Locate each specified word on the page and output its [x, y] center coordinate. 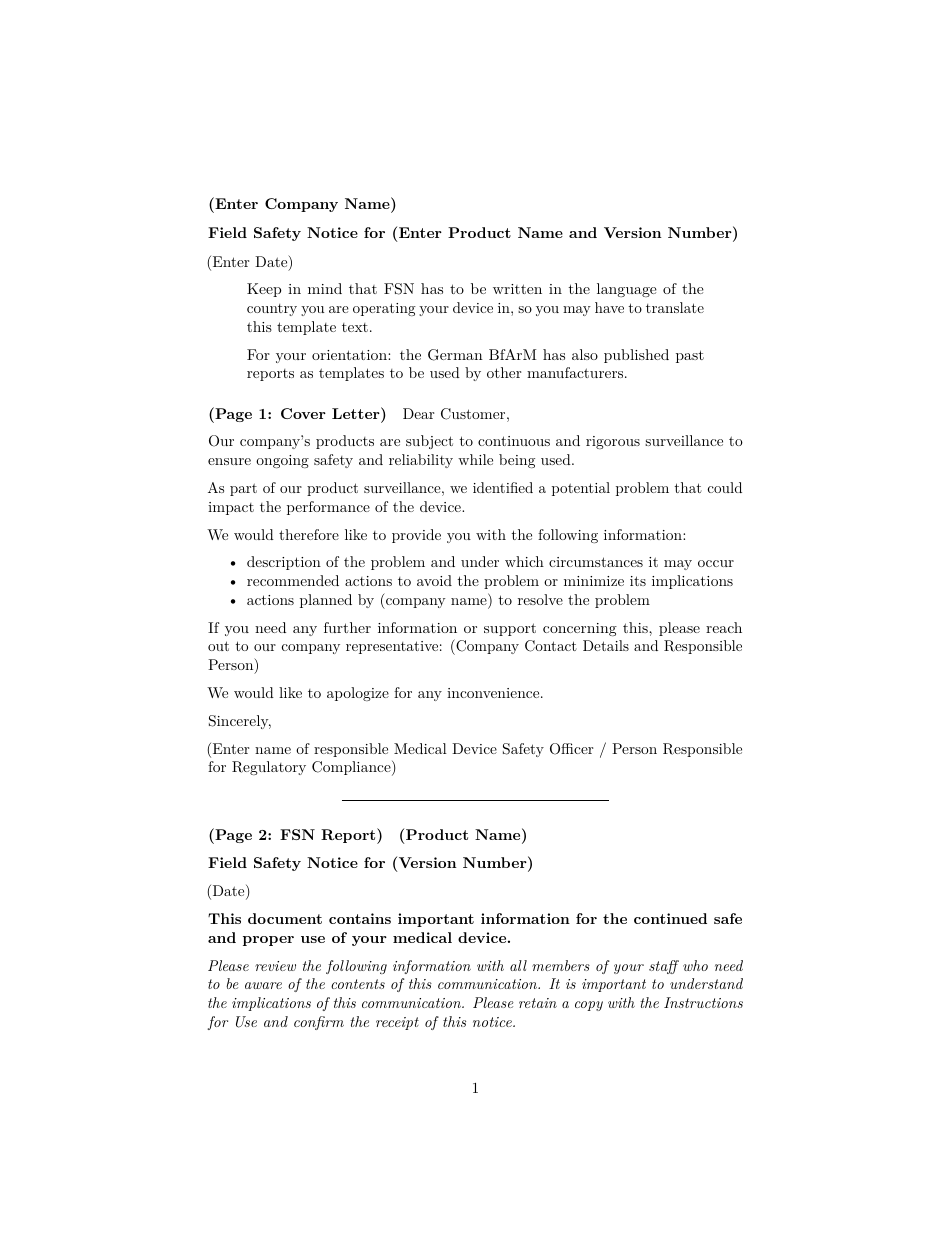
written [517, 289]
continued [670, 918]
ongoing [282, 461]
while [475, 459]
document [285, 918]
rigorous [613, 442]
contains [360, 918]
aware [263, 985]
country [272, 310]
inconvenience [493, 693]
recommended [293, 580]
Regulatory [269, 768]
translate [675, 307]
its [638, 581]
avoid [434, 580]
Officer [571, 749]
